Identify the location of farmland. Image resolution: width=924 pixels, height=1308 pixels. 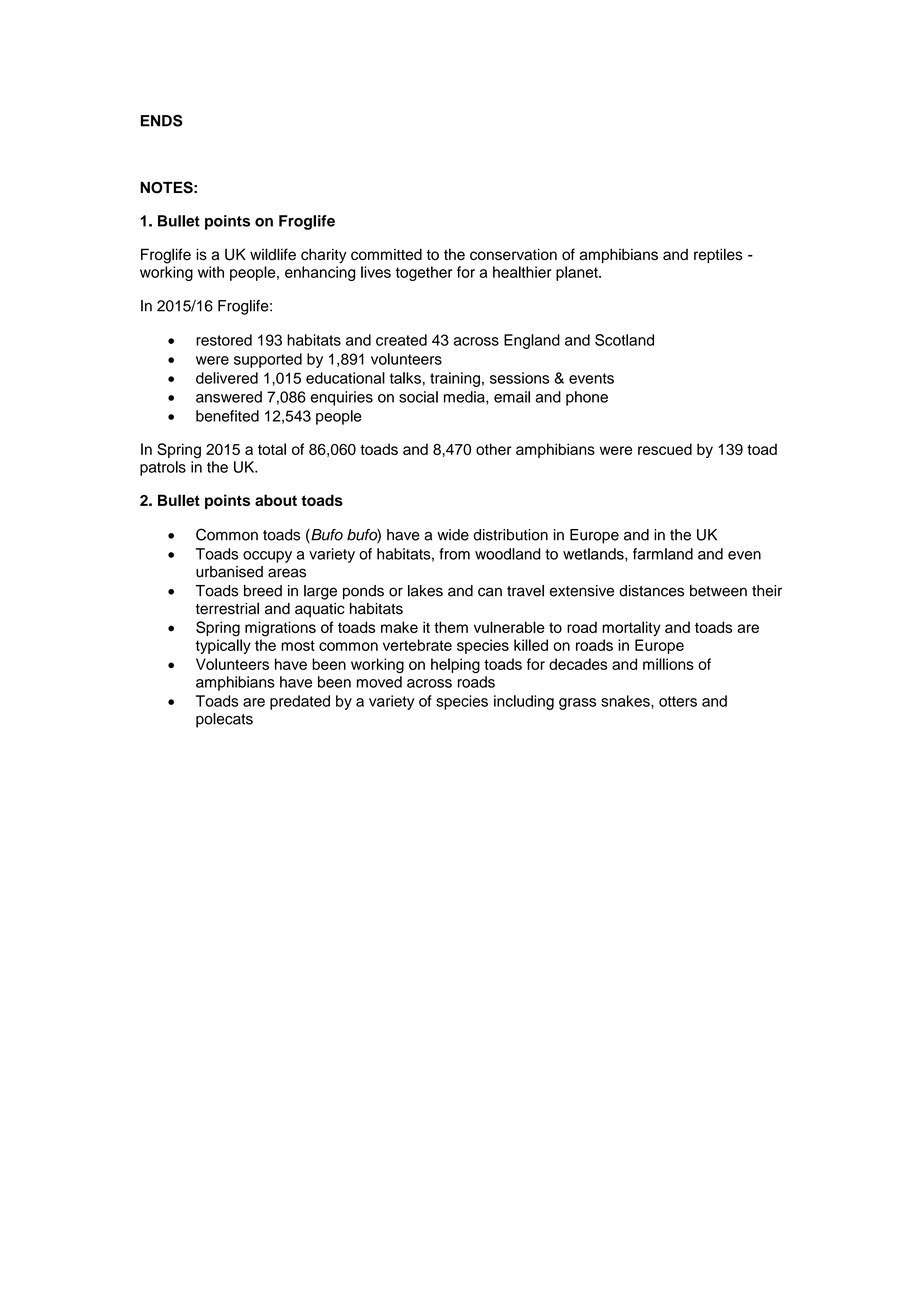
(663, 554).
